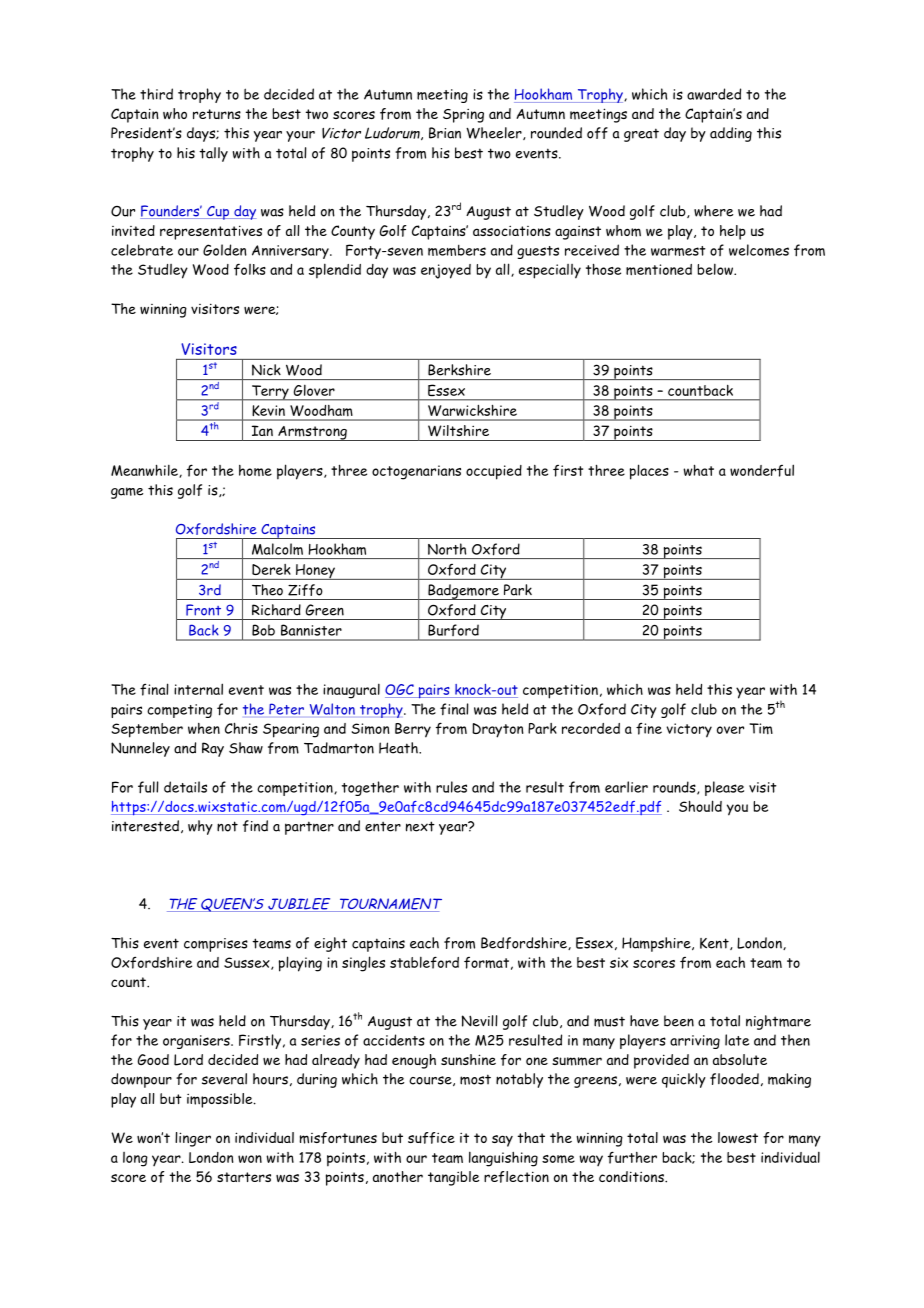 The height and width of the screenshot is (1308, 924). I want to click on suffice, so click(431, 1138).
